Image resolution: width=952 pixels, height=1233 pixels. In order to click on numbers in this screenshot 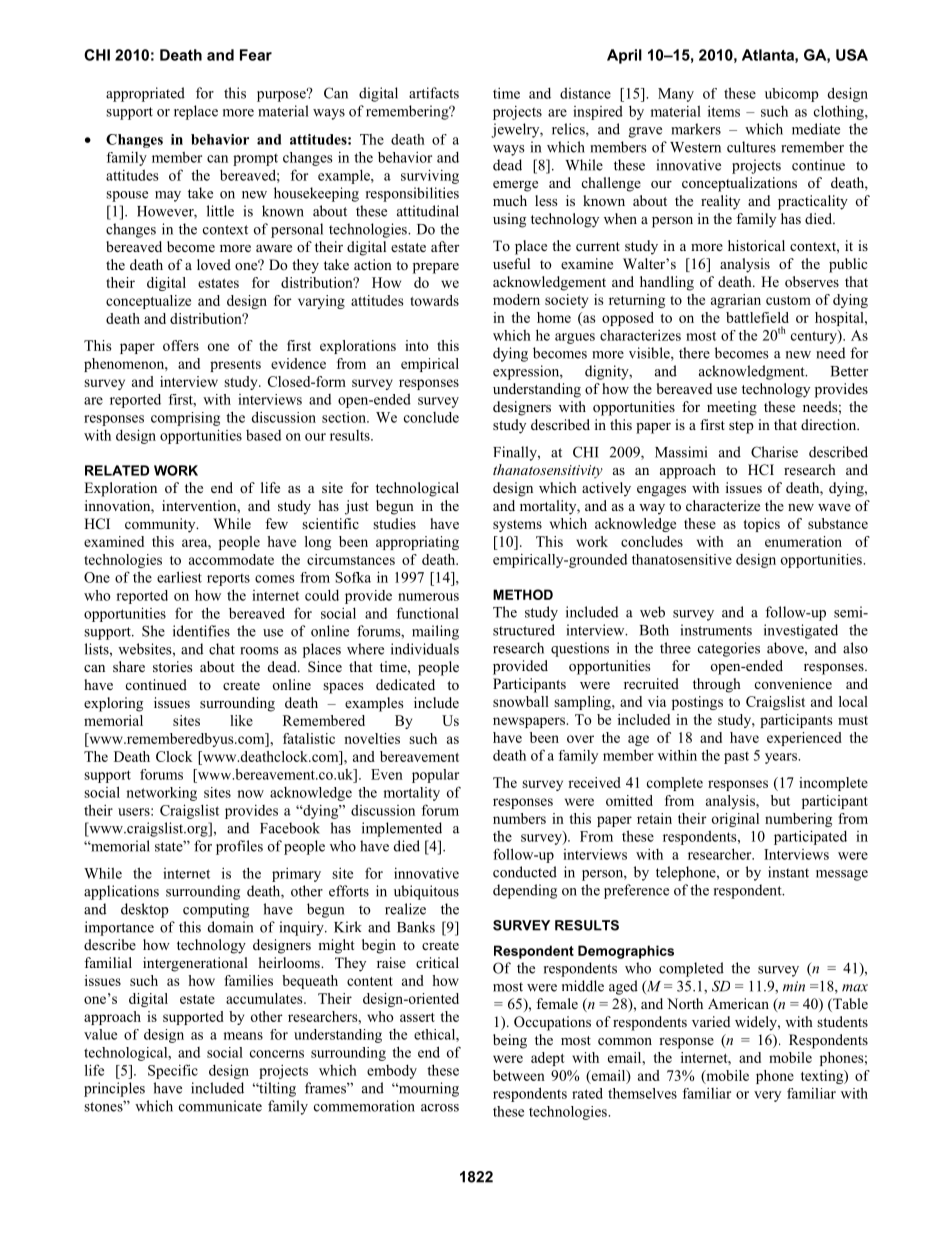, I will do `click(519, 818)`.
